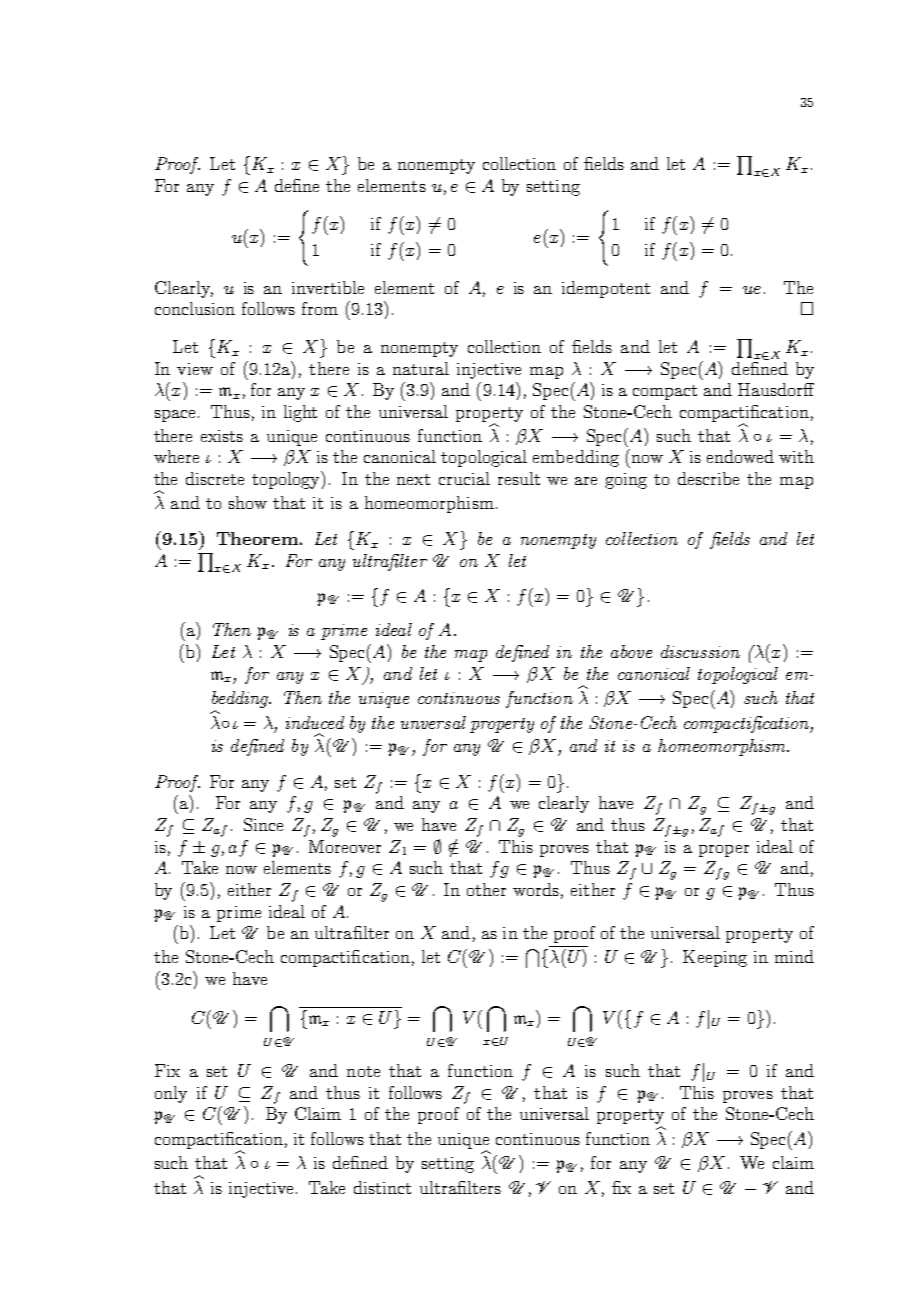 Image resolution: width=924 pixels, height=1308 pixels. What do you see at coordinates (382, 1187) in the screenshot?
I see `distinct` at bounding box center [382, 1187].
